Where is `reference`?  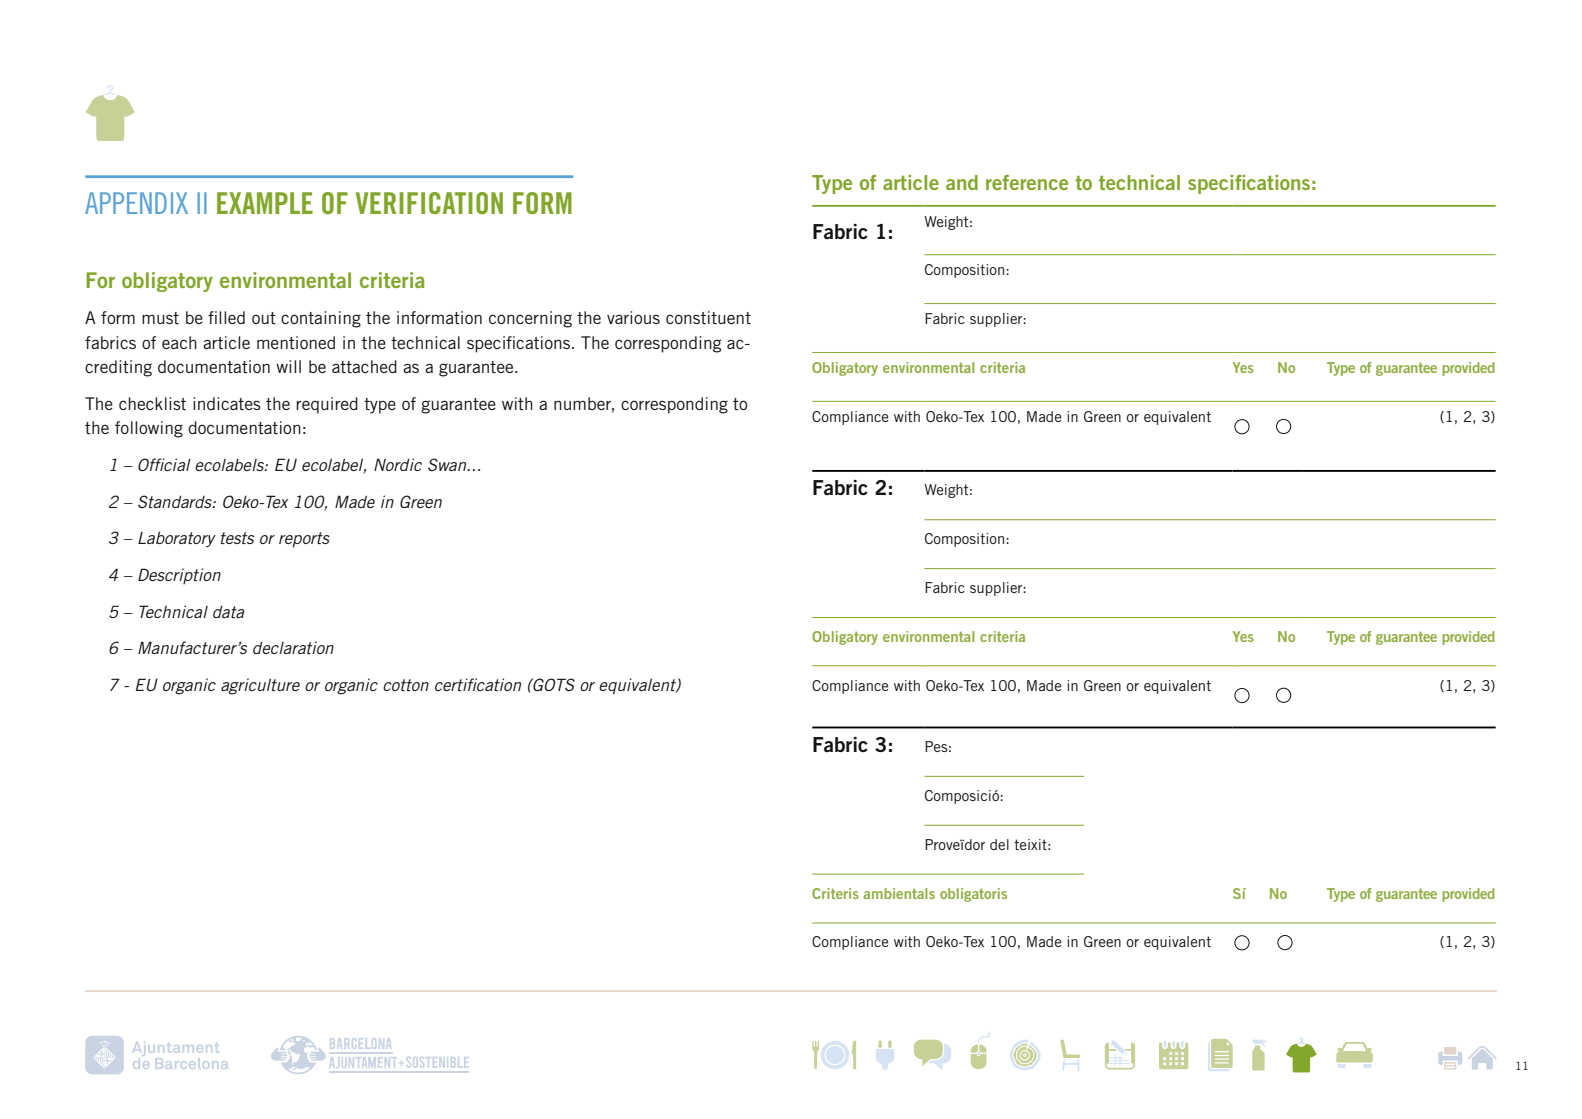
reference is located at coordinates (1027, 182).
